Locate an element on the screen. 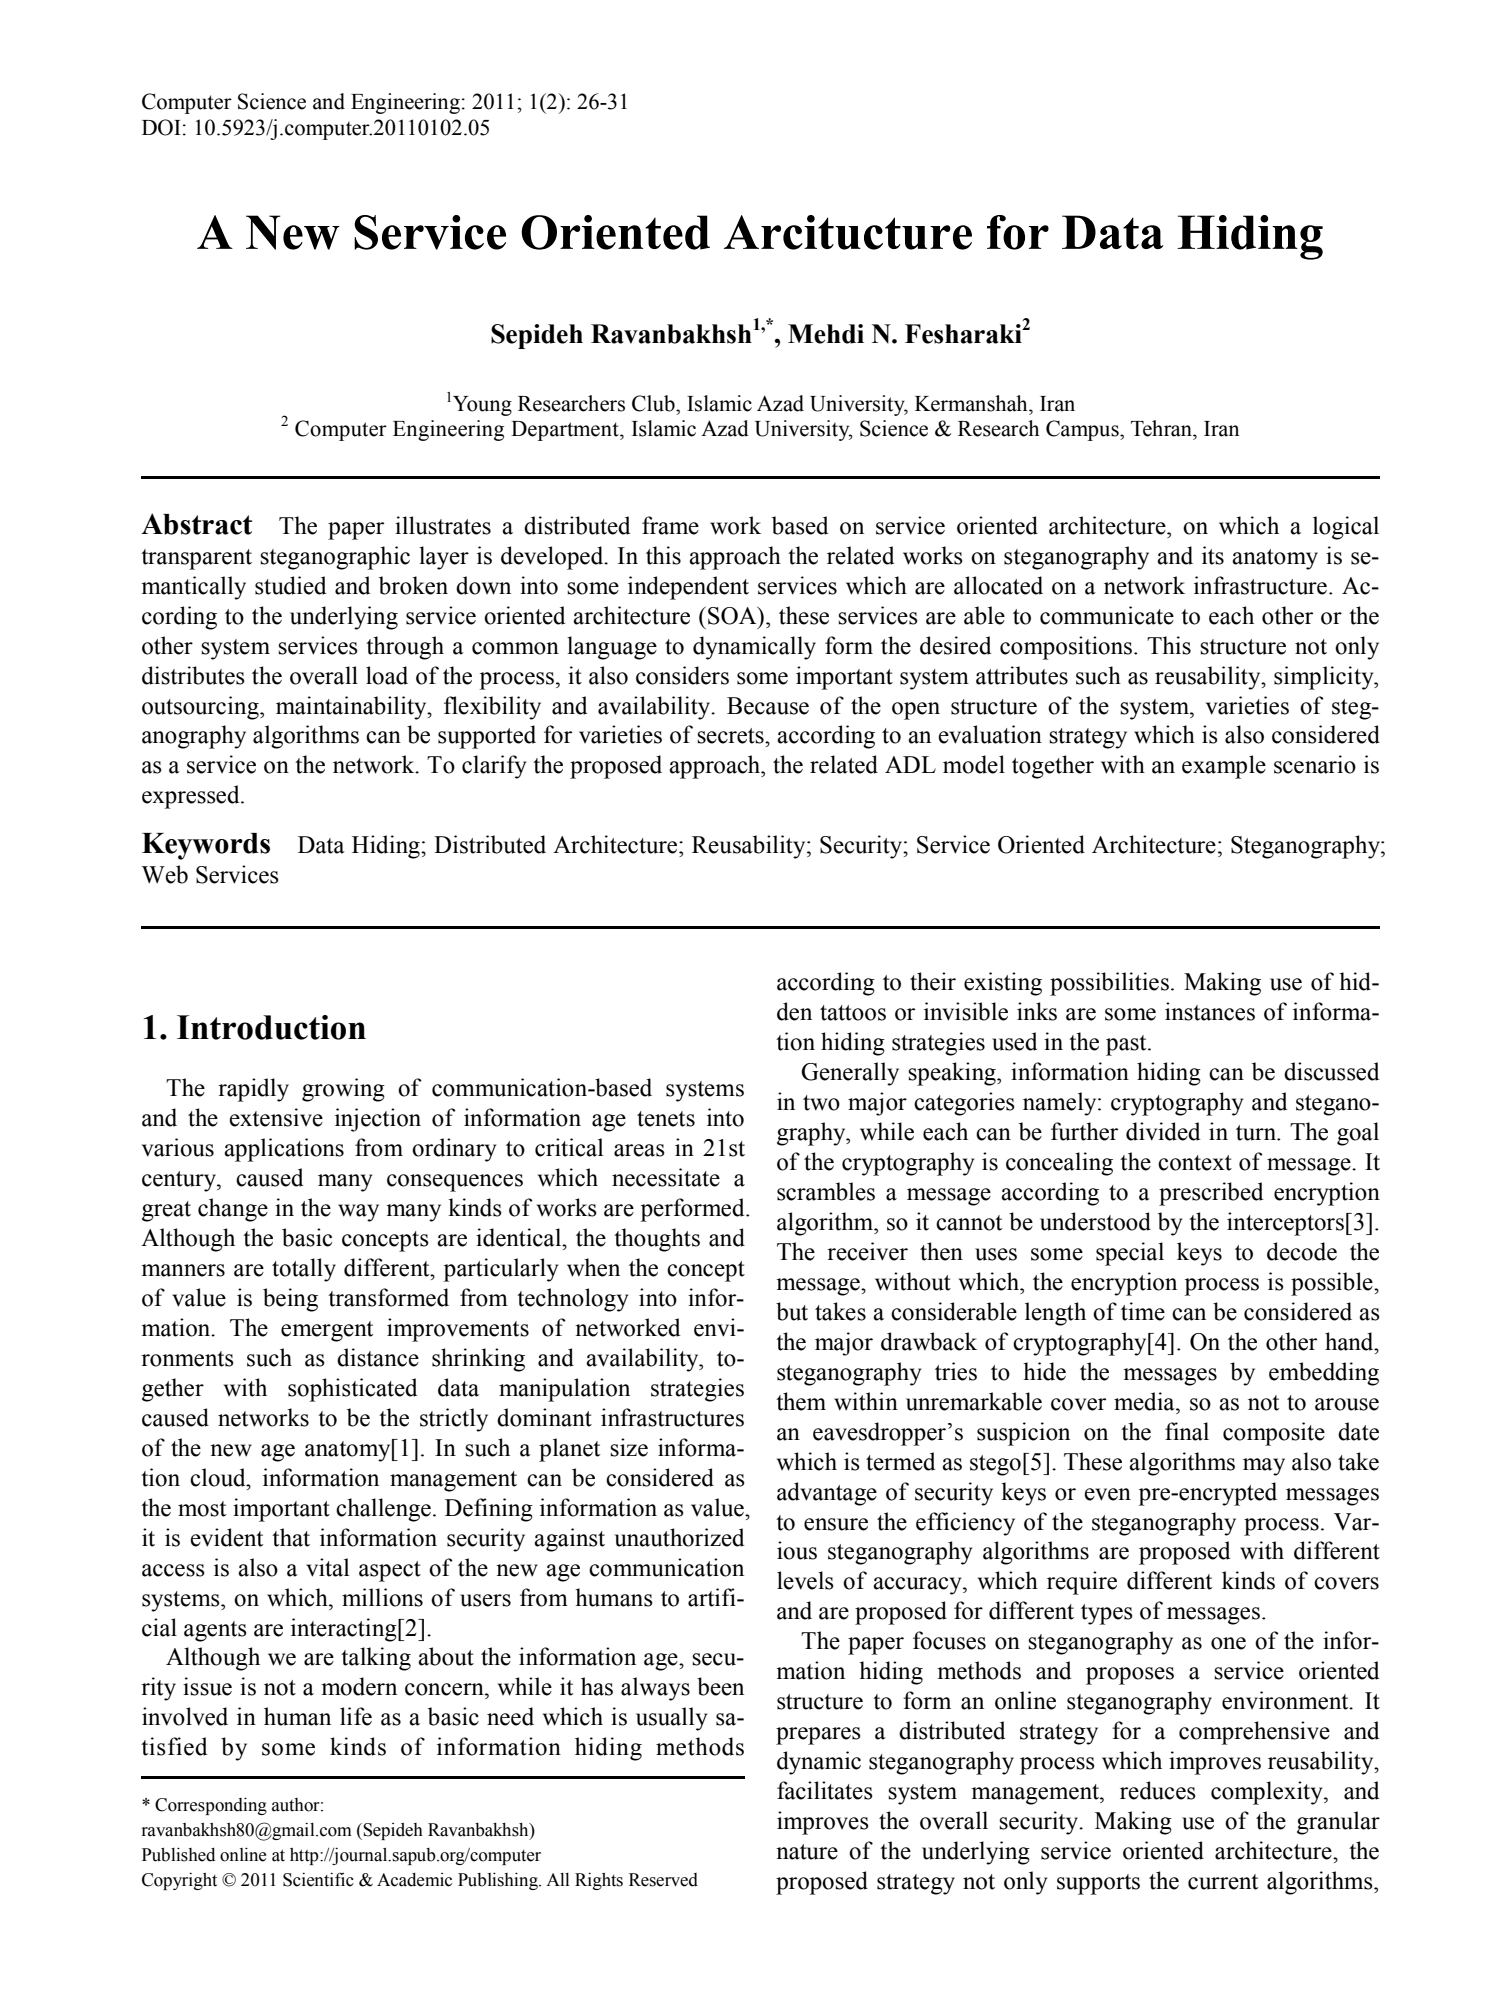  Tehran is located at coordinates (1162, 428).
